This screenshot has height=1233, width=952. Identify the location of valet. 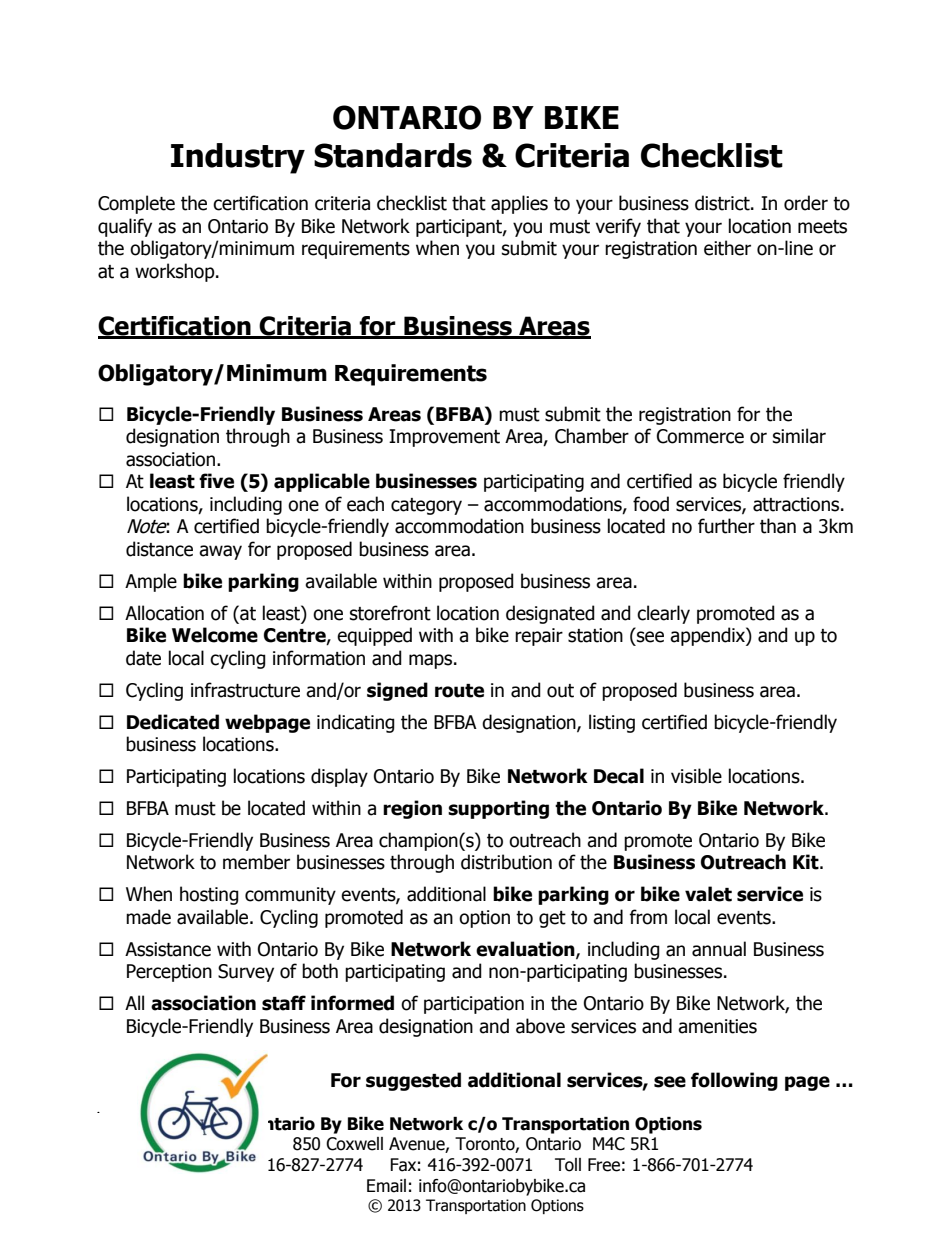
(708, 894).
